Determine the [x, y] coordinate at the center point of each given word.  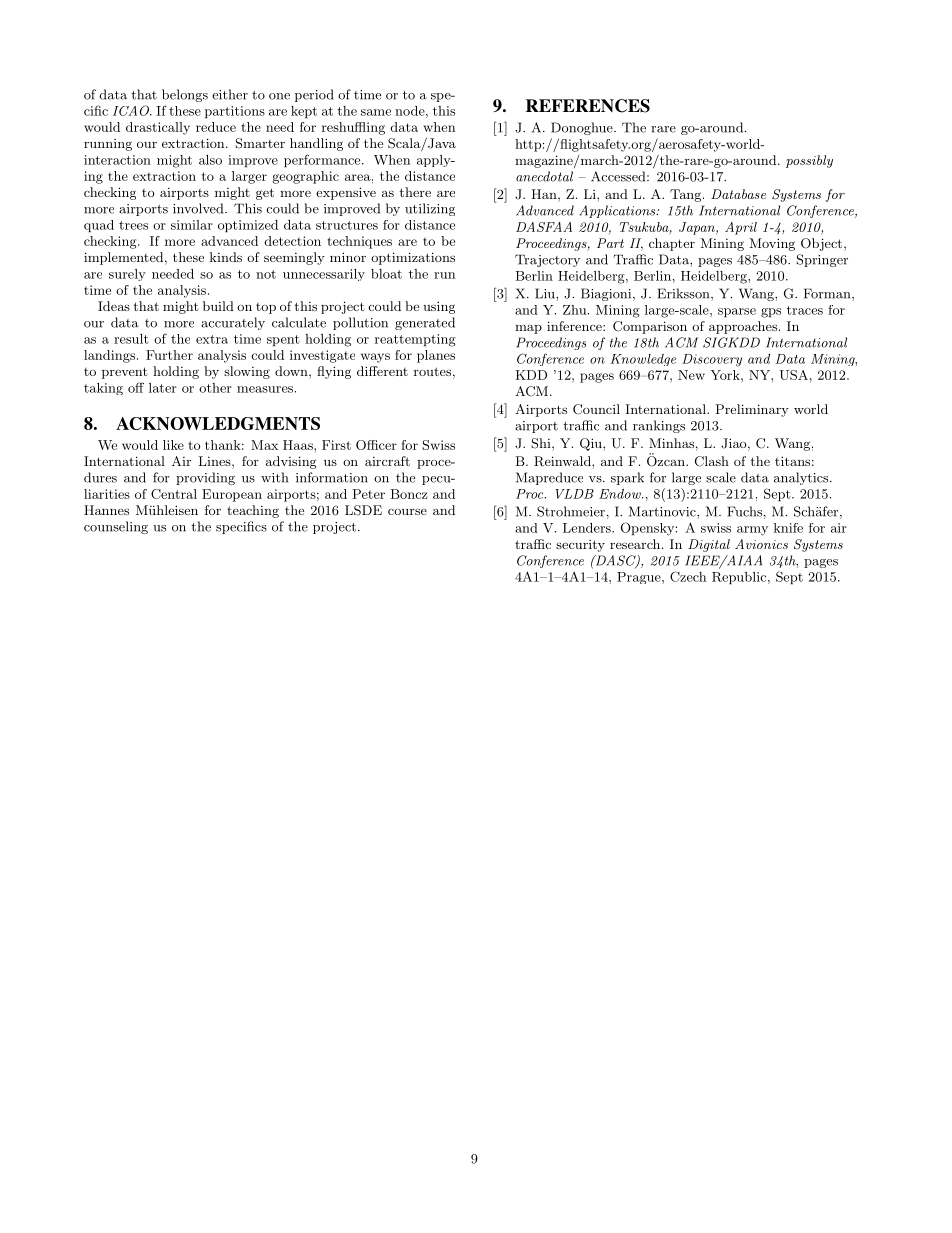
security [580, 546]
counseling [116, 527]
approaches [743, 327]
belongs [185, 95]
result [131, 339]
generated [425, 323]
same [376, 112]
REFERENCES [588, 106]
